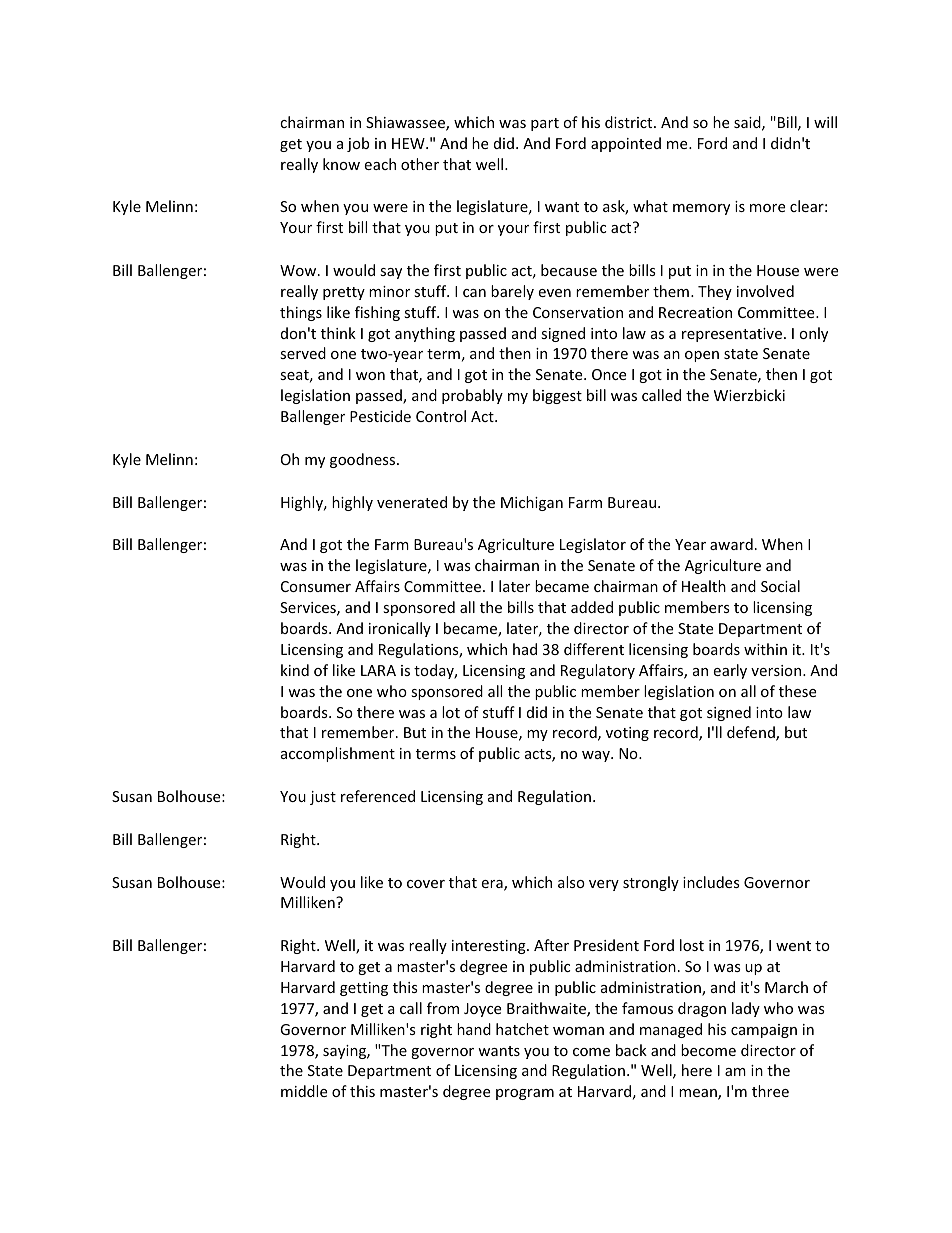 This image has width=952, height=1233. I want to click on goodness, so click(364, 460).
